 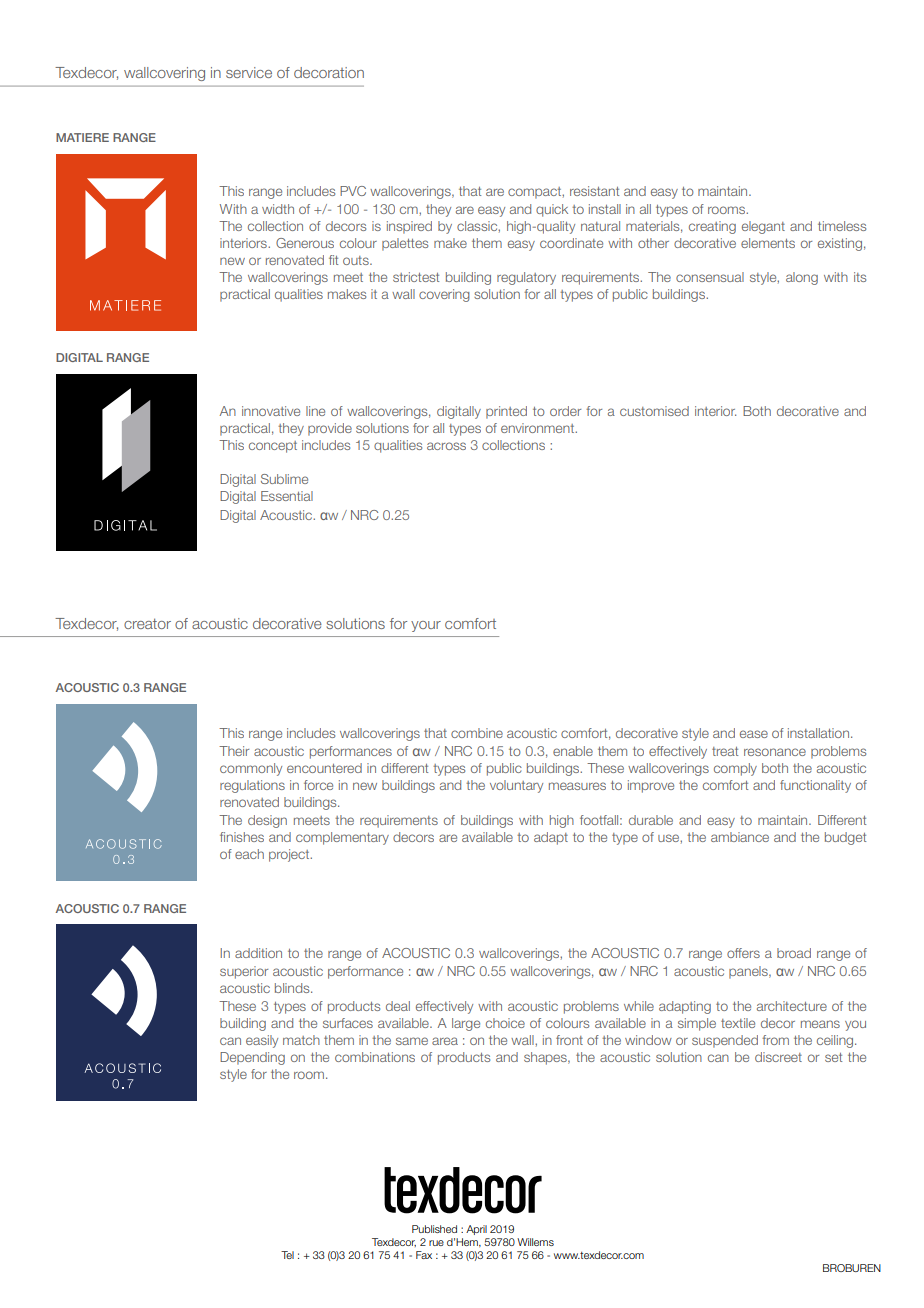 What do you see at coordinates (271, 411) in the document?
I see `innovative` at bounding box center [271, 411].
